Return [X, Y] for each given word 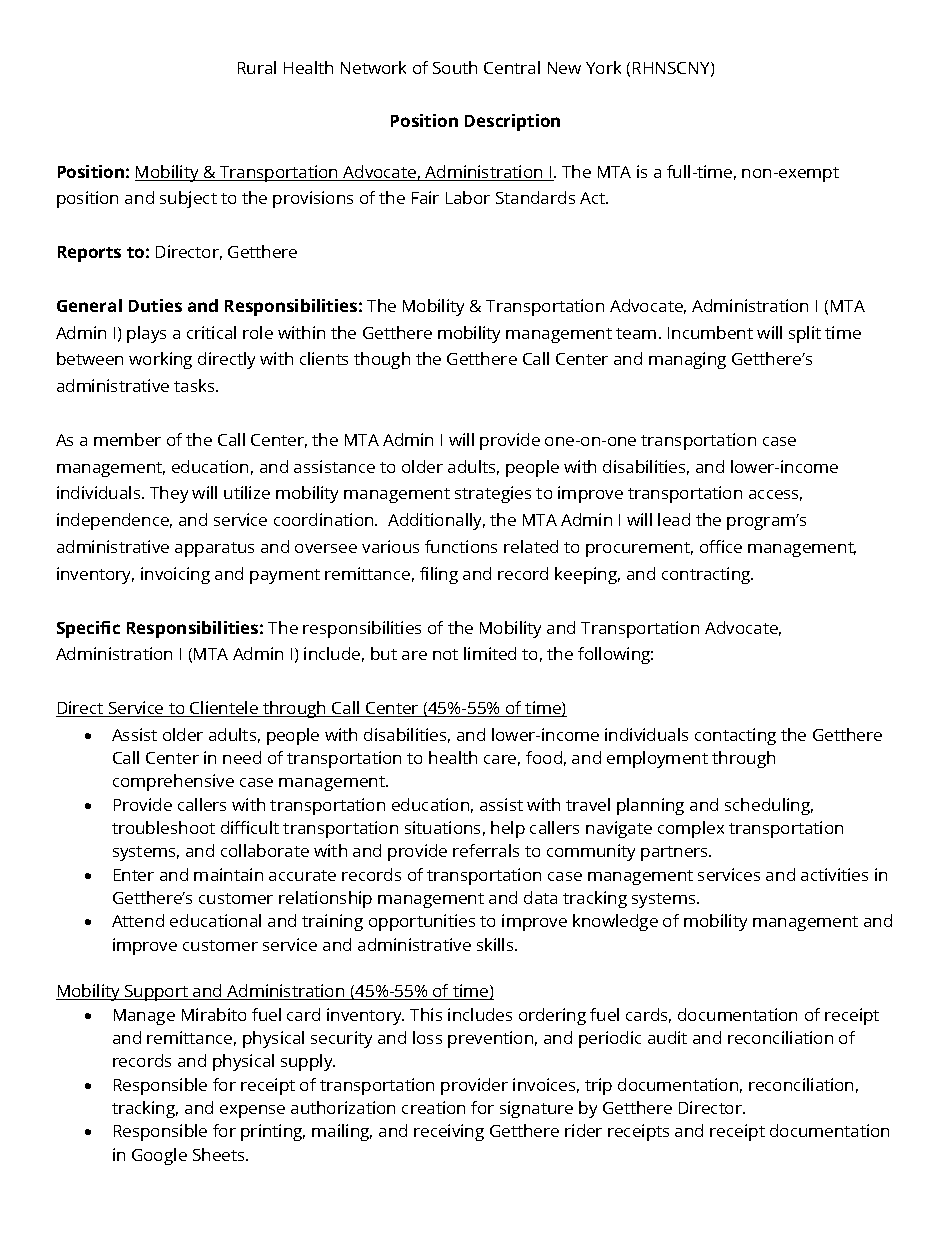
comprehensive [173, 782]
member [127, 439]
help [508, 829]
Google [159, 1156]
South [455, 67]
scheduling [769, 806]
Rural [257, 67]
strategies [493, 494]
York [603, 67]
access [775, 495]
